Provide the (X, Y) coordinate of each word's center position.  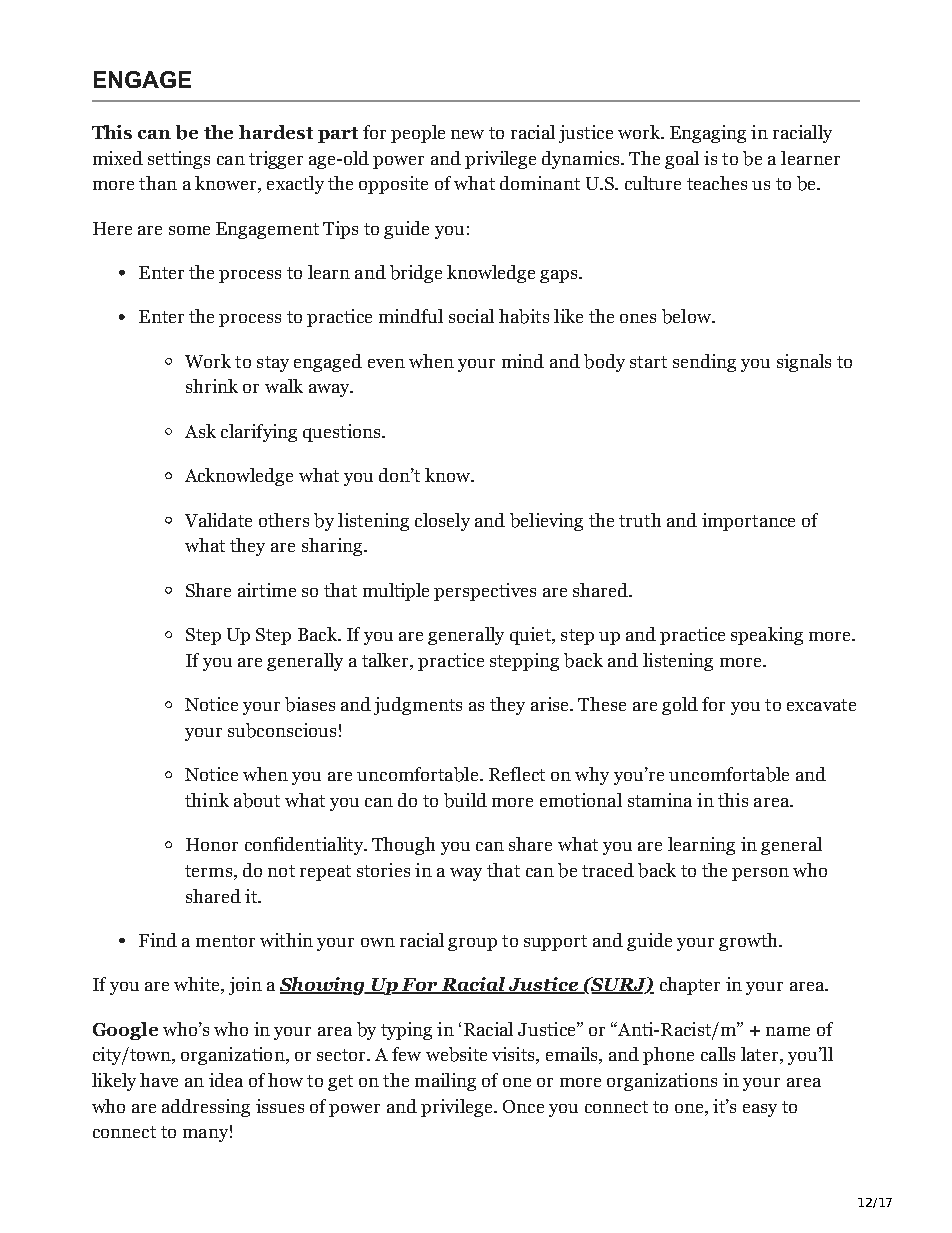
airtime (267, 590)
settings (179, 160)
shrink (212, 386)
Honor (212, 844)
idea (226, 1080)
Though (403, 846)
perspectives (485, 592)
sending (704, 363)
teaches (717, 183)
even (386, 363)
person (760, 874)
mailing (445, 1082)
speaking (767, 636)
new (467, 134)
